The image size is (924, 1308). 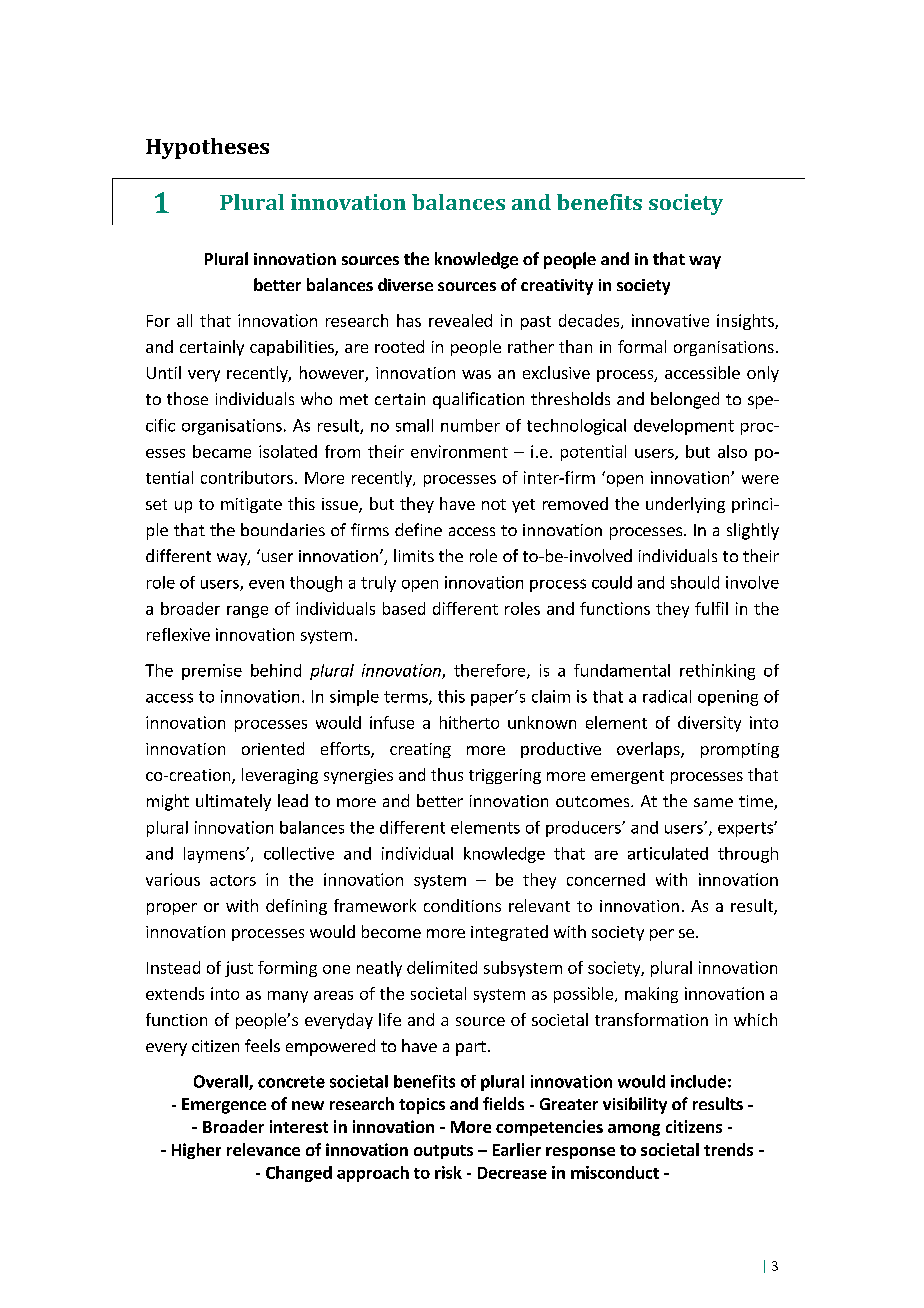 What do you see at coordinates (462, 905) in the image?
I see `conditions` at bounding box center [462, 905].
